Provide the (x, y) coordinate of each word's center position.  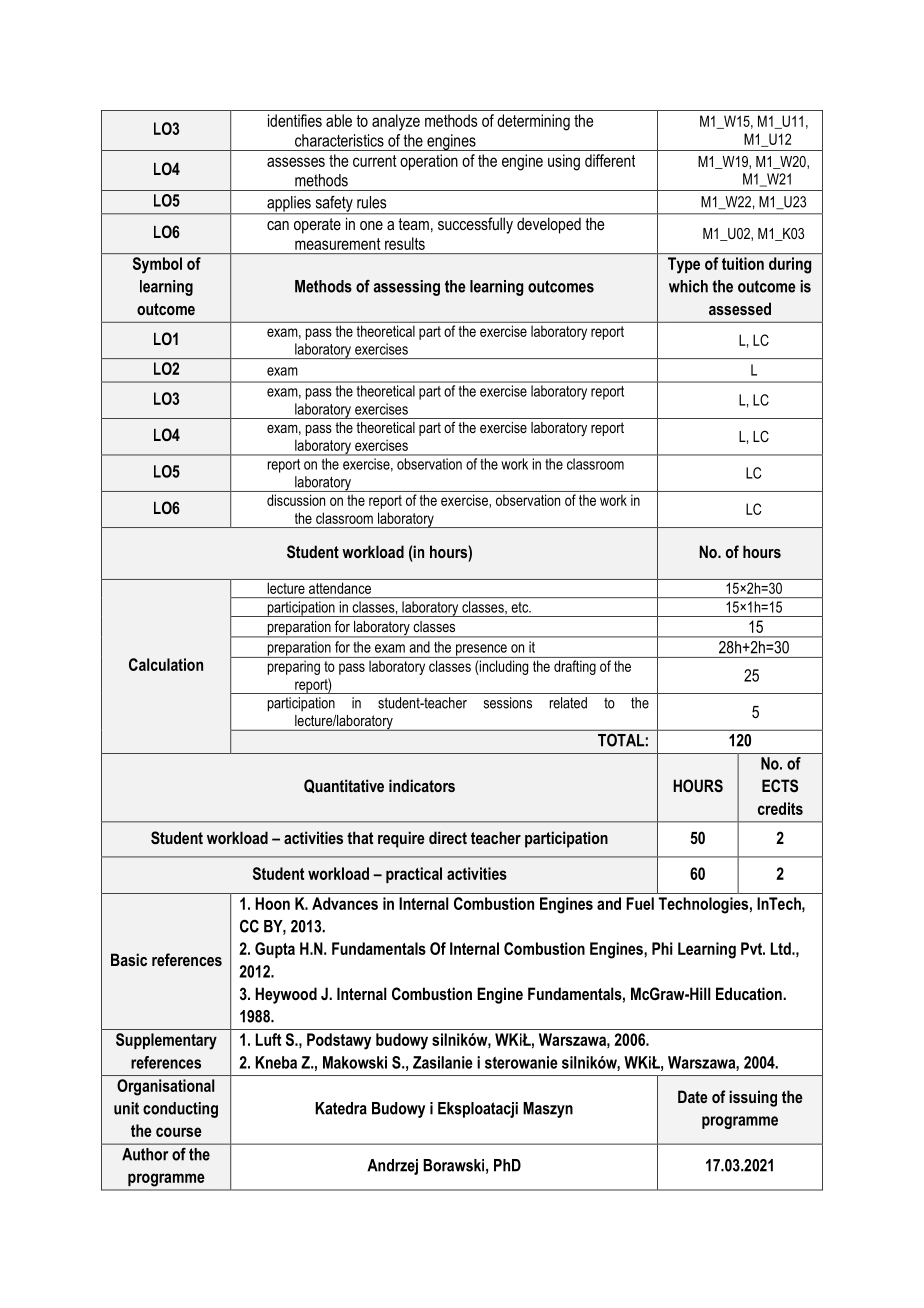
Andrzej (392, 1167)
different (610, 160)
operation (429, 162)
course (179, 1132)
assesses (296, 162)
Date (693, 1096)
